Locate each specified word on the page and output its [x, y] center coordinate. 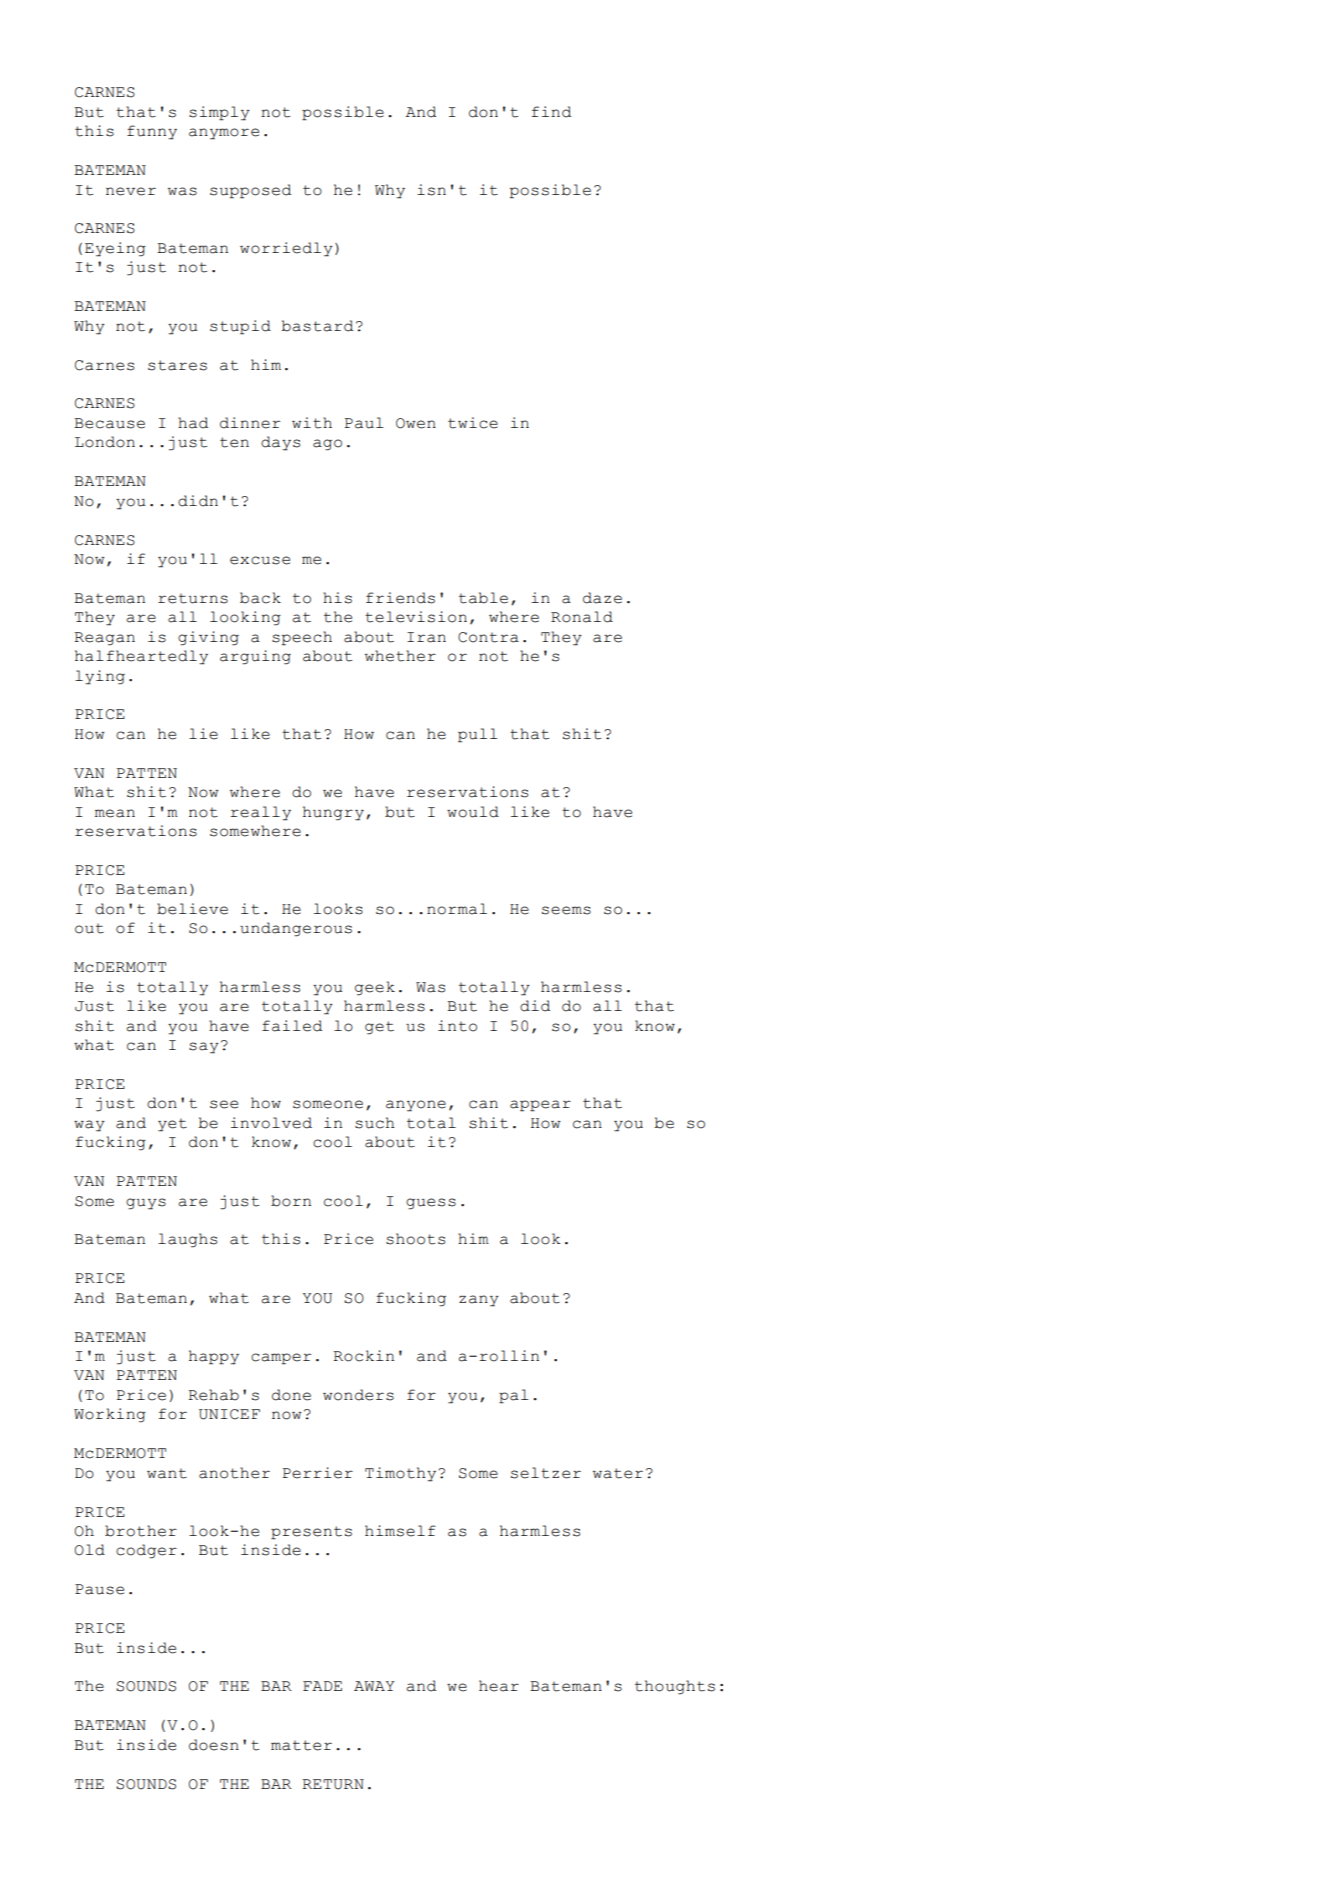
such [375, 1123]
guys [146, 1204]
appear [540, 1106]
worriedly [286, 249]
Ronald [582, 617]
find [551, 112]
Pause [99, 1589]
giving [208, 638]
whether [400, 656]
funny [152, 132]
